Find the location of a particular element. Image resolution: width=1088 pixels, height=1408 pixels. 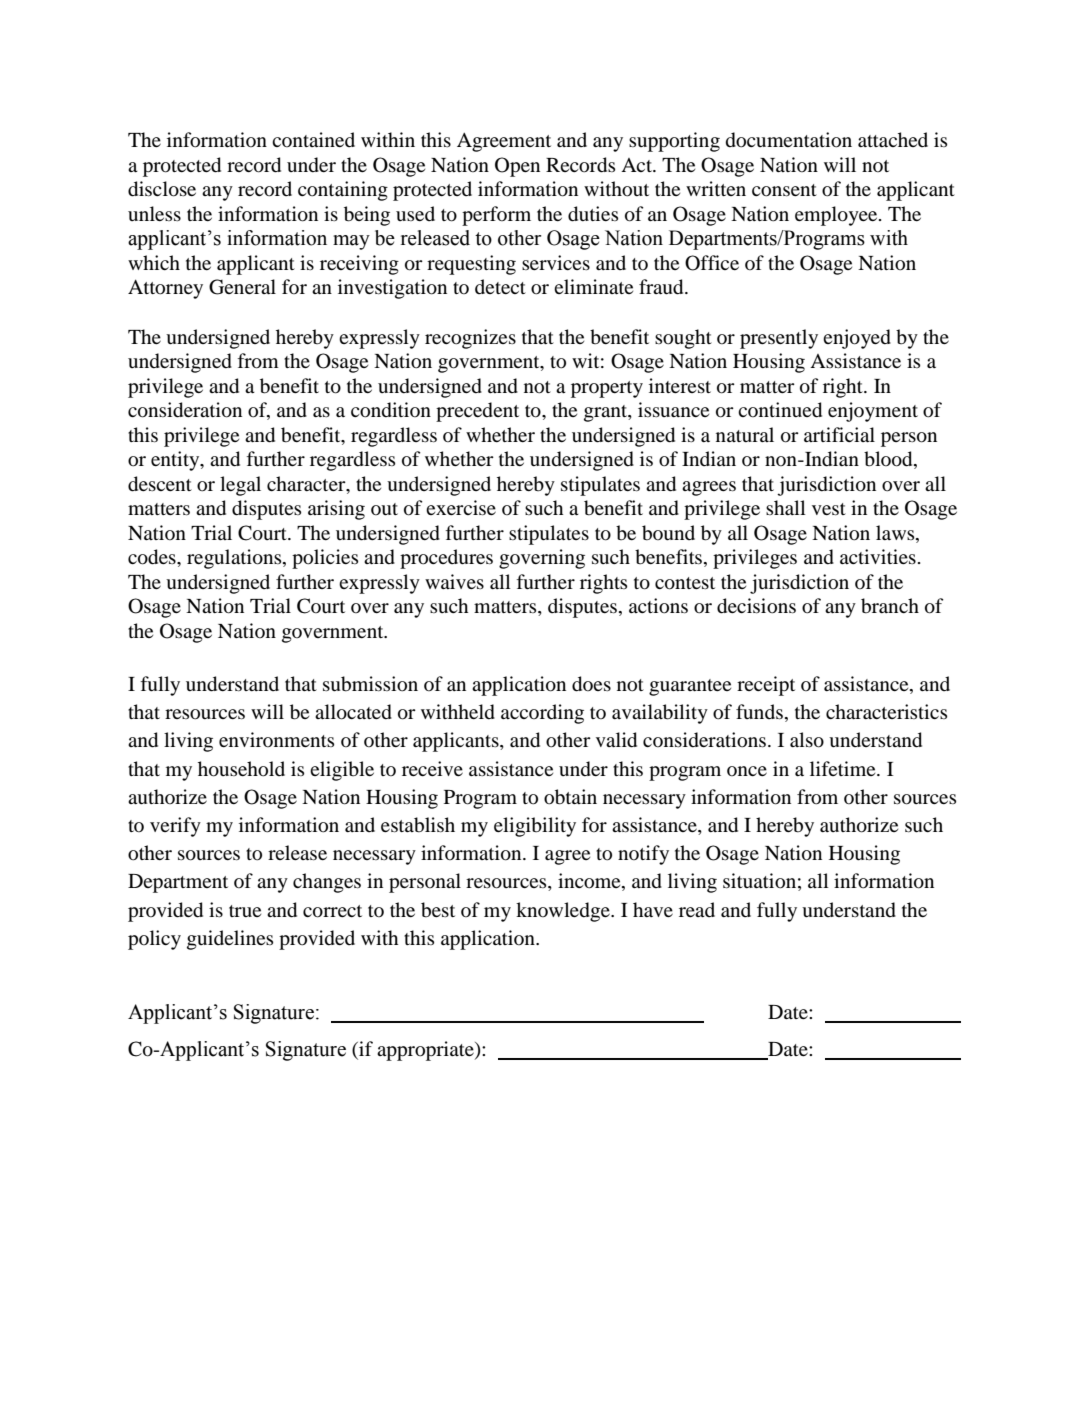

consent is located at coordinates (784, 190).
